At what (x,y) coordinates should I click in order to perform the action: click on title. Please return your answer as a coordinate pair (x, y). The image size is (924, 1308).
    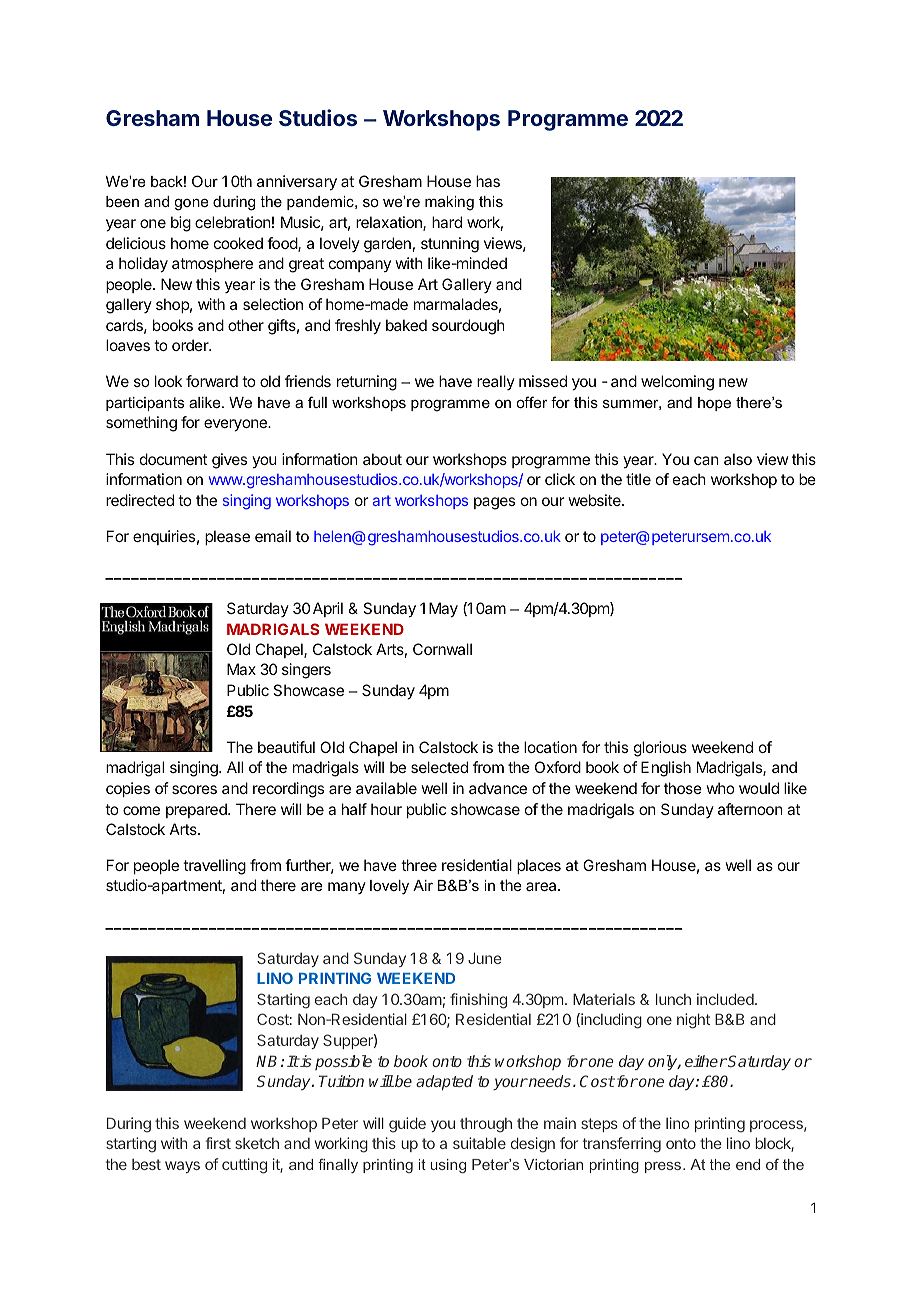
    Looking at the image, I should click on (638, 479).
